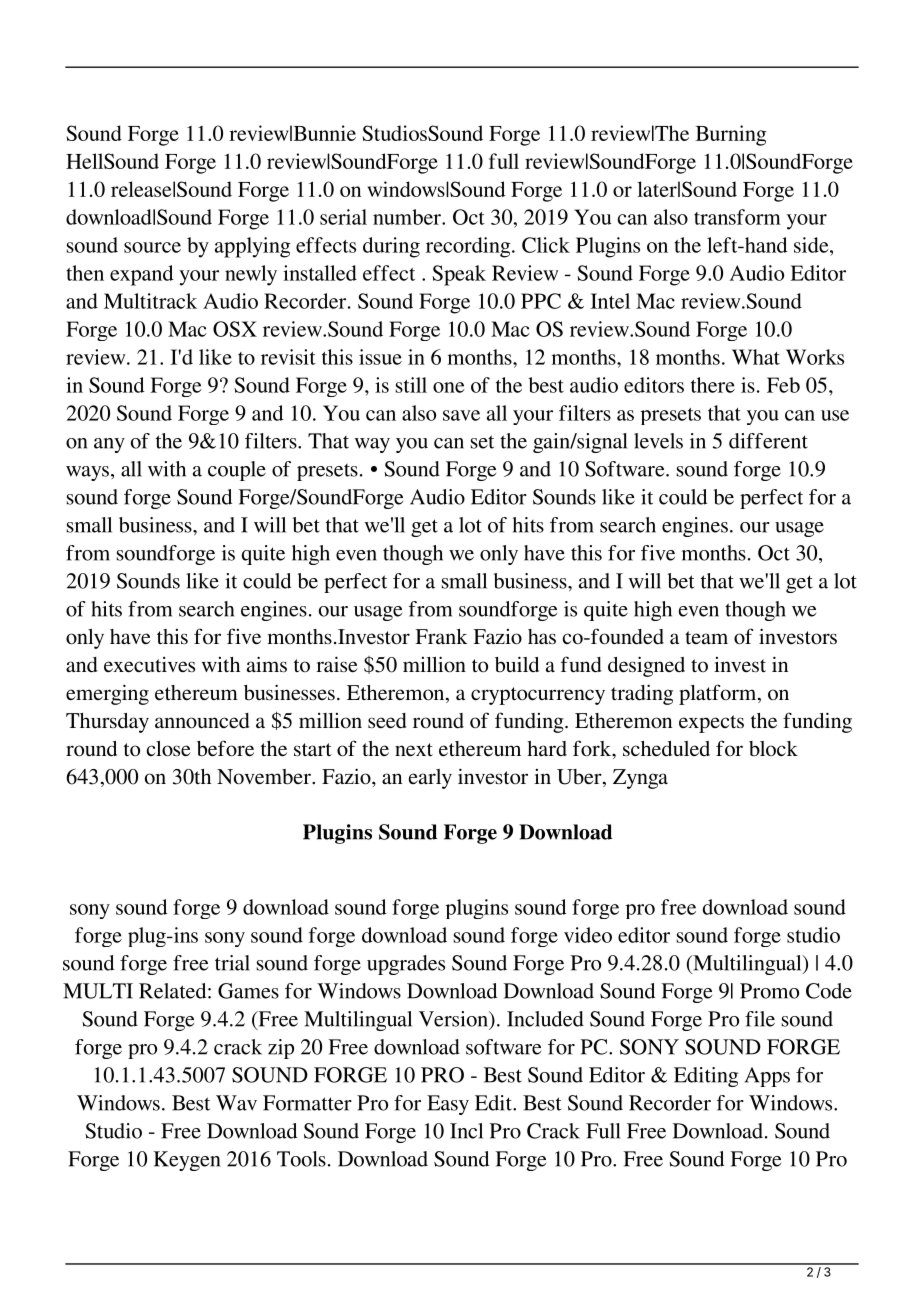  Describe the element at coordinates (406, 965) in the screenshot. I see `upgrades` at that location.
